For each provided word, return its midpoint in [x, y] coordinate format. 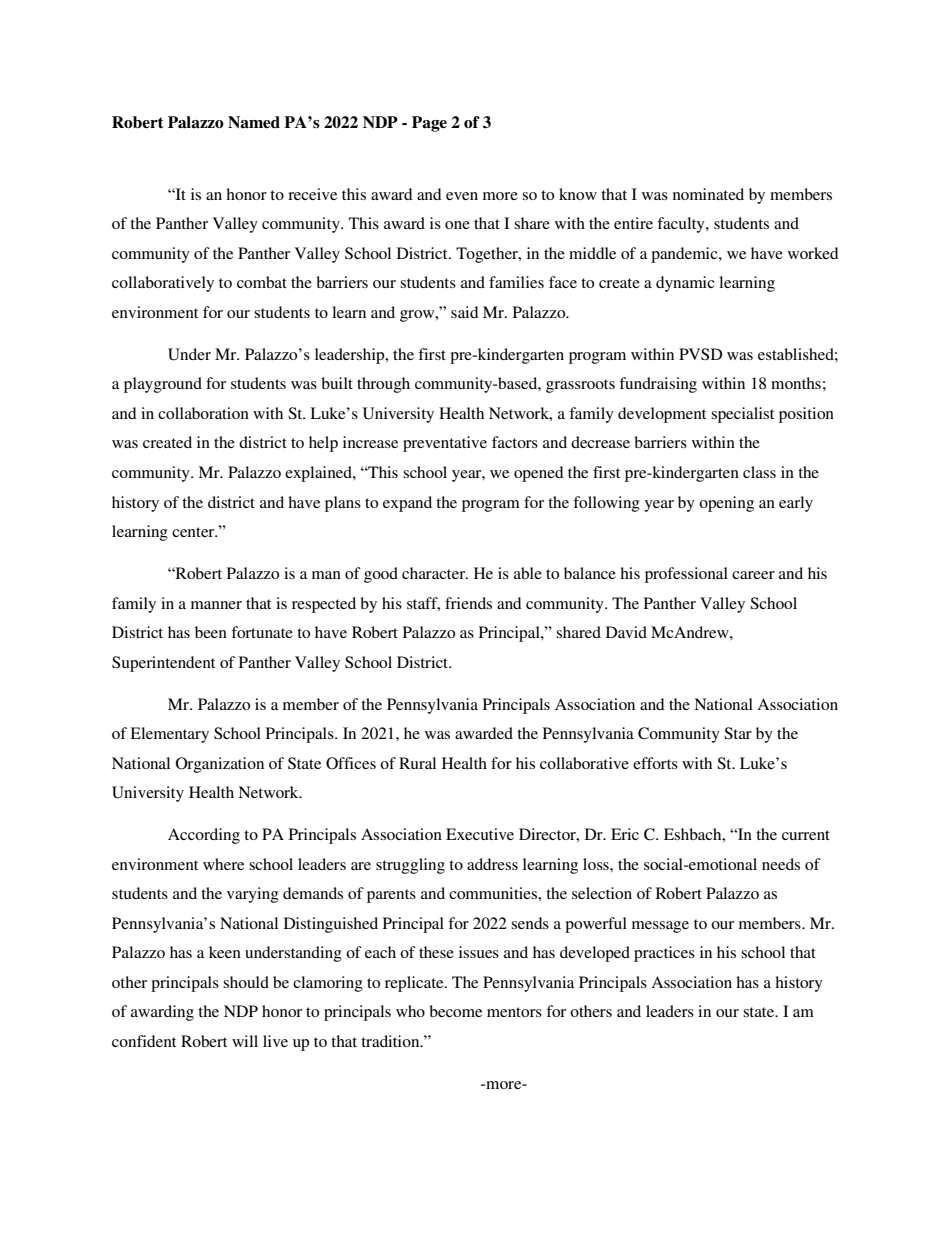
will [245, 1041]
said [465, 312]
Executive [480, 834]
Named [254, 122]
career [753, 575]
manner [216, 605]
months [796, 383]
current [806, 835]
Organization [220, 765]
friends [468, 603]
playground [163, 385]
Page [429, 124]
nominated [708, 194]
